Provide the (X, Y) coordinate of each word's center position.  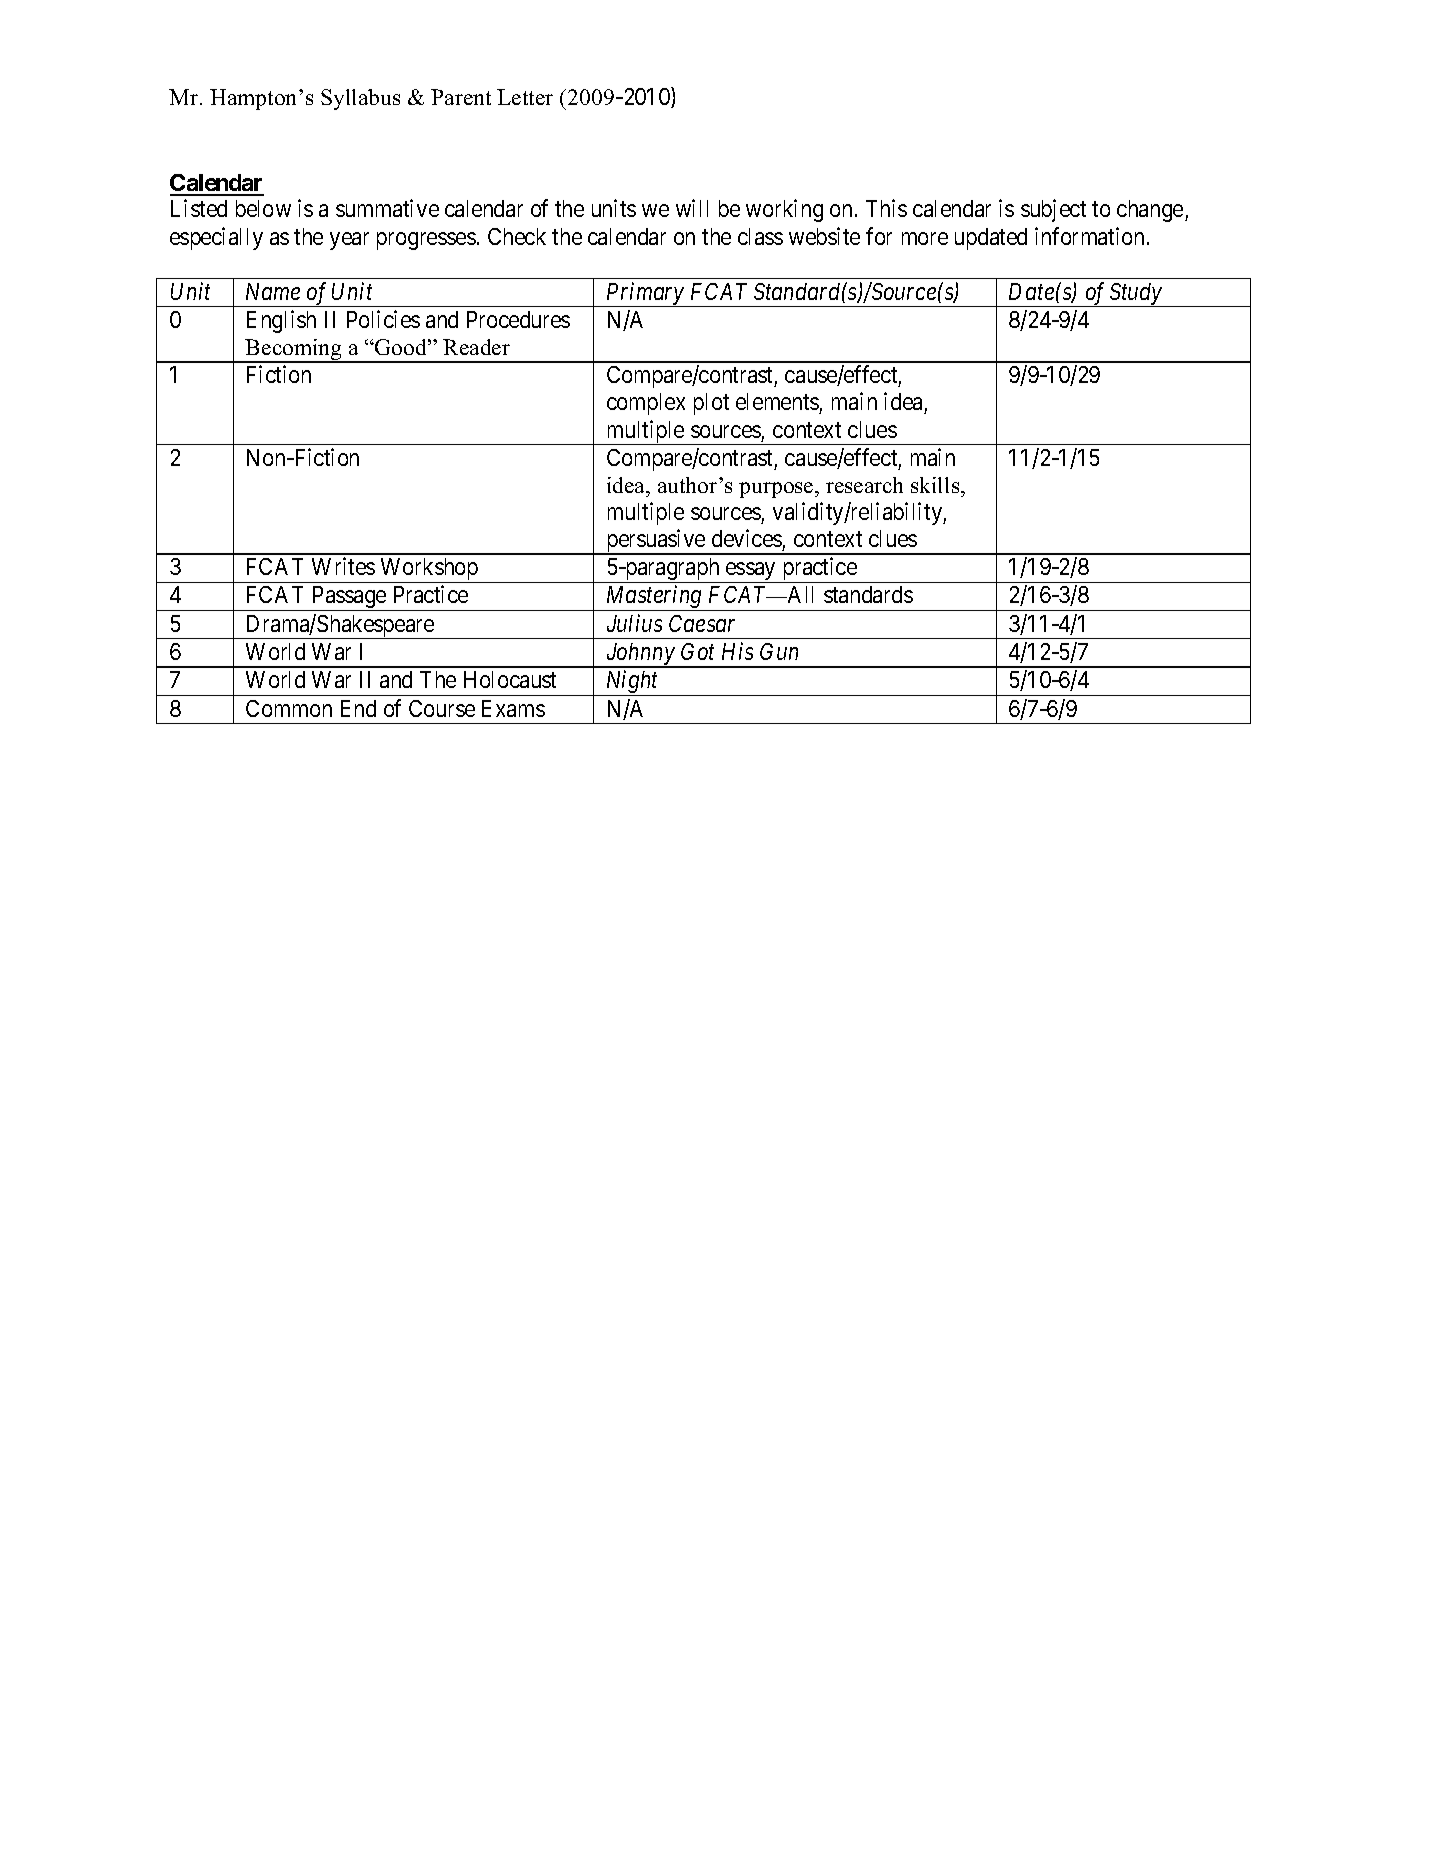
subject (1053, 210)
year (349, 241)
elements (778, 403)
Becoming (294, 351)
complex (646, 404)
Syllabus (360, 99)
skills (936, 485)
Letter (525, 97)
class (760, 236)
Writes (343, 566)
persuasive (655, 542)
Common (289, 708)
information (1089, 236)
